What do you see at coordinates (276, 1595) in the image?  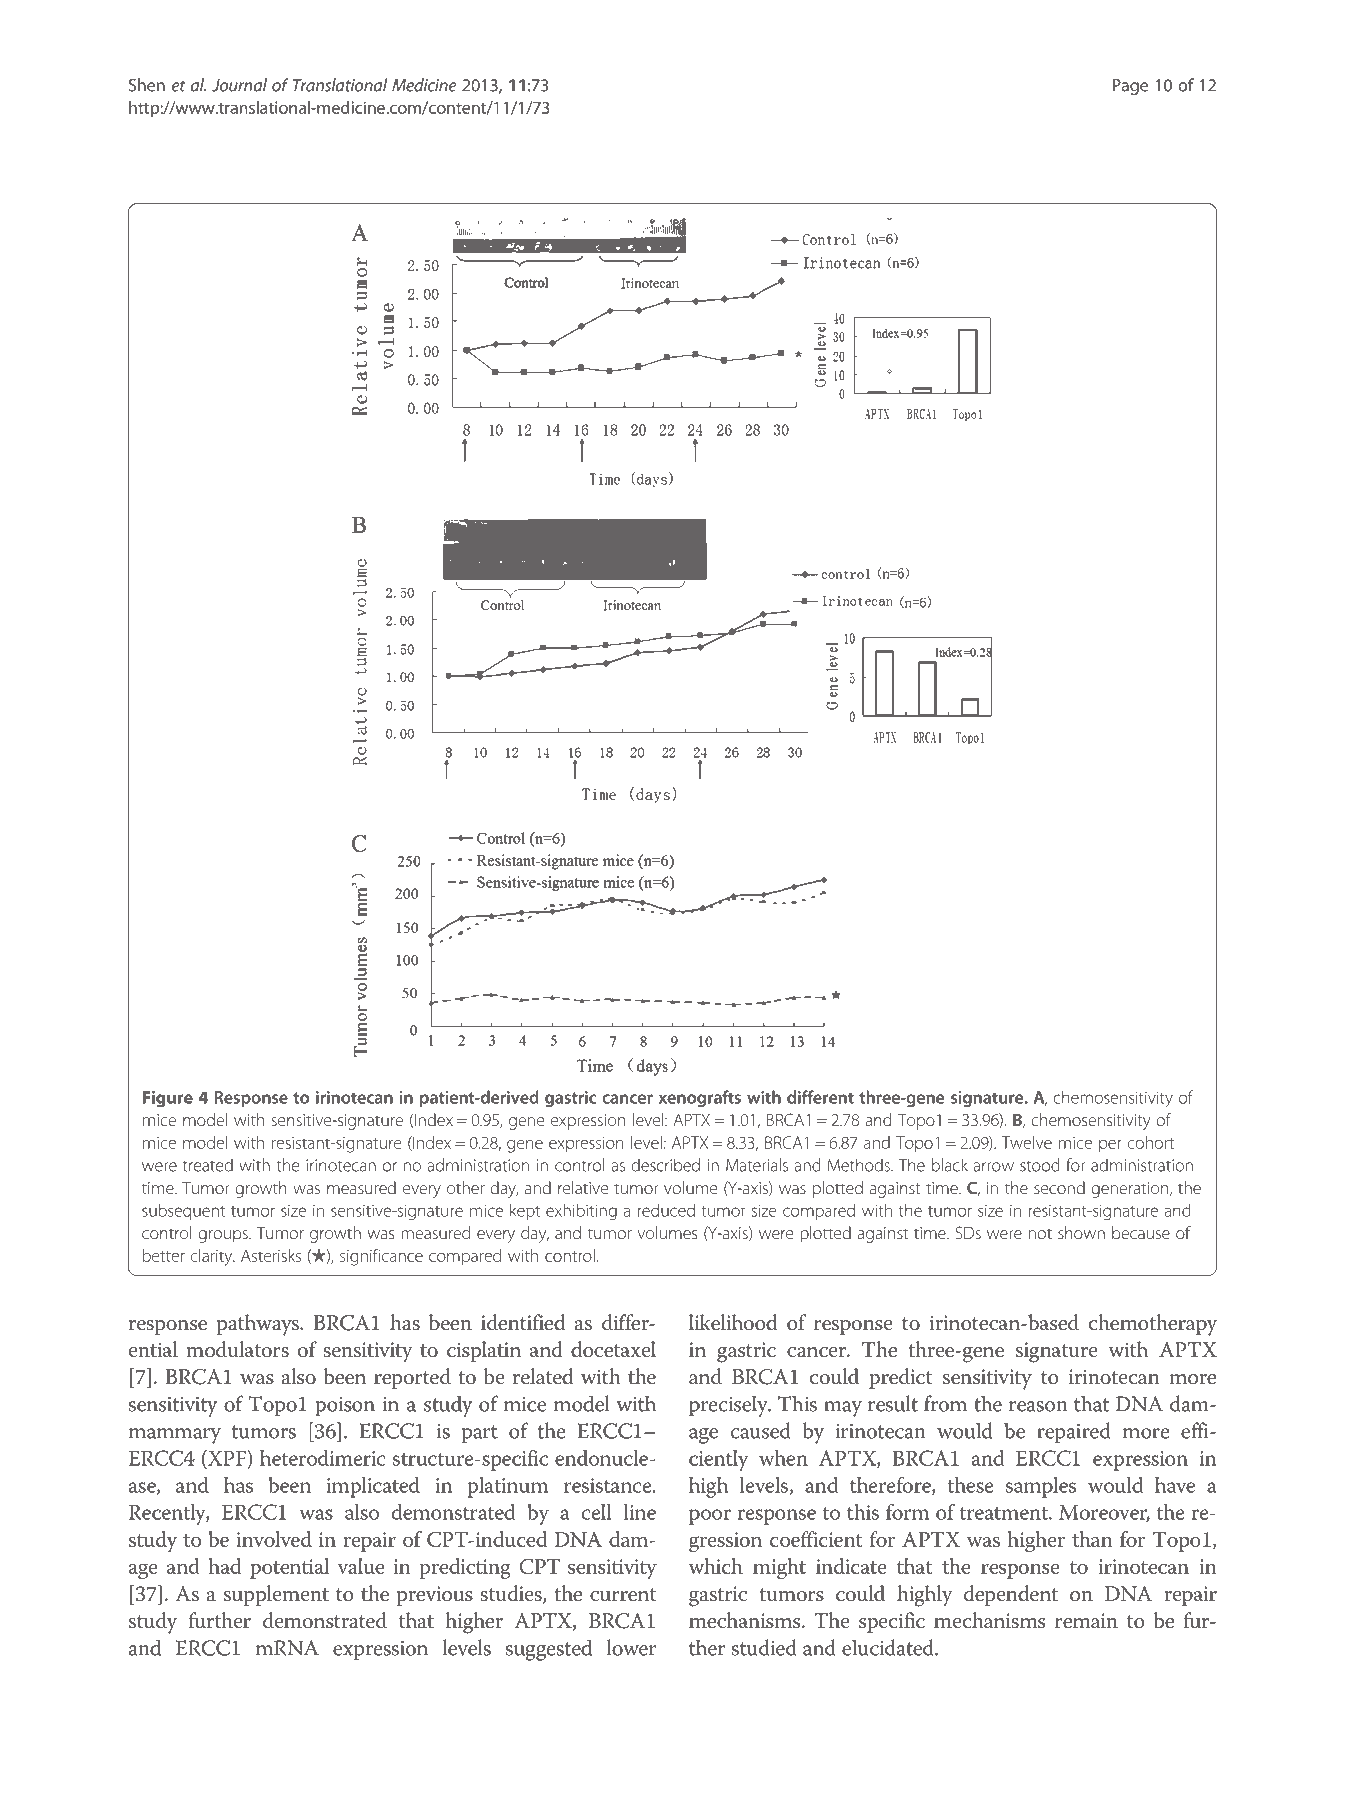 I see `supplement` at bounding box center [276, 1595].
